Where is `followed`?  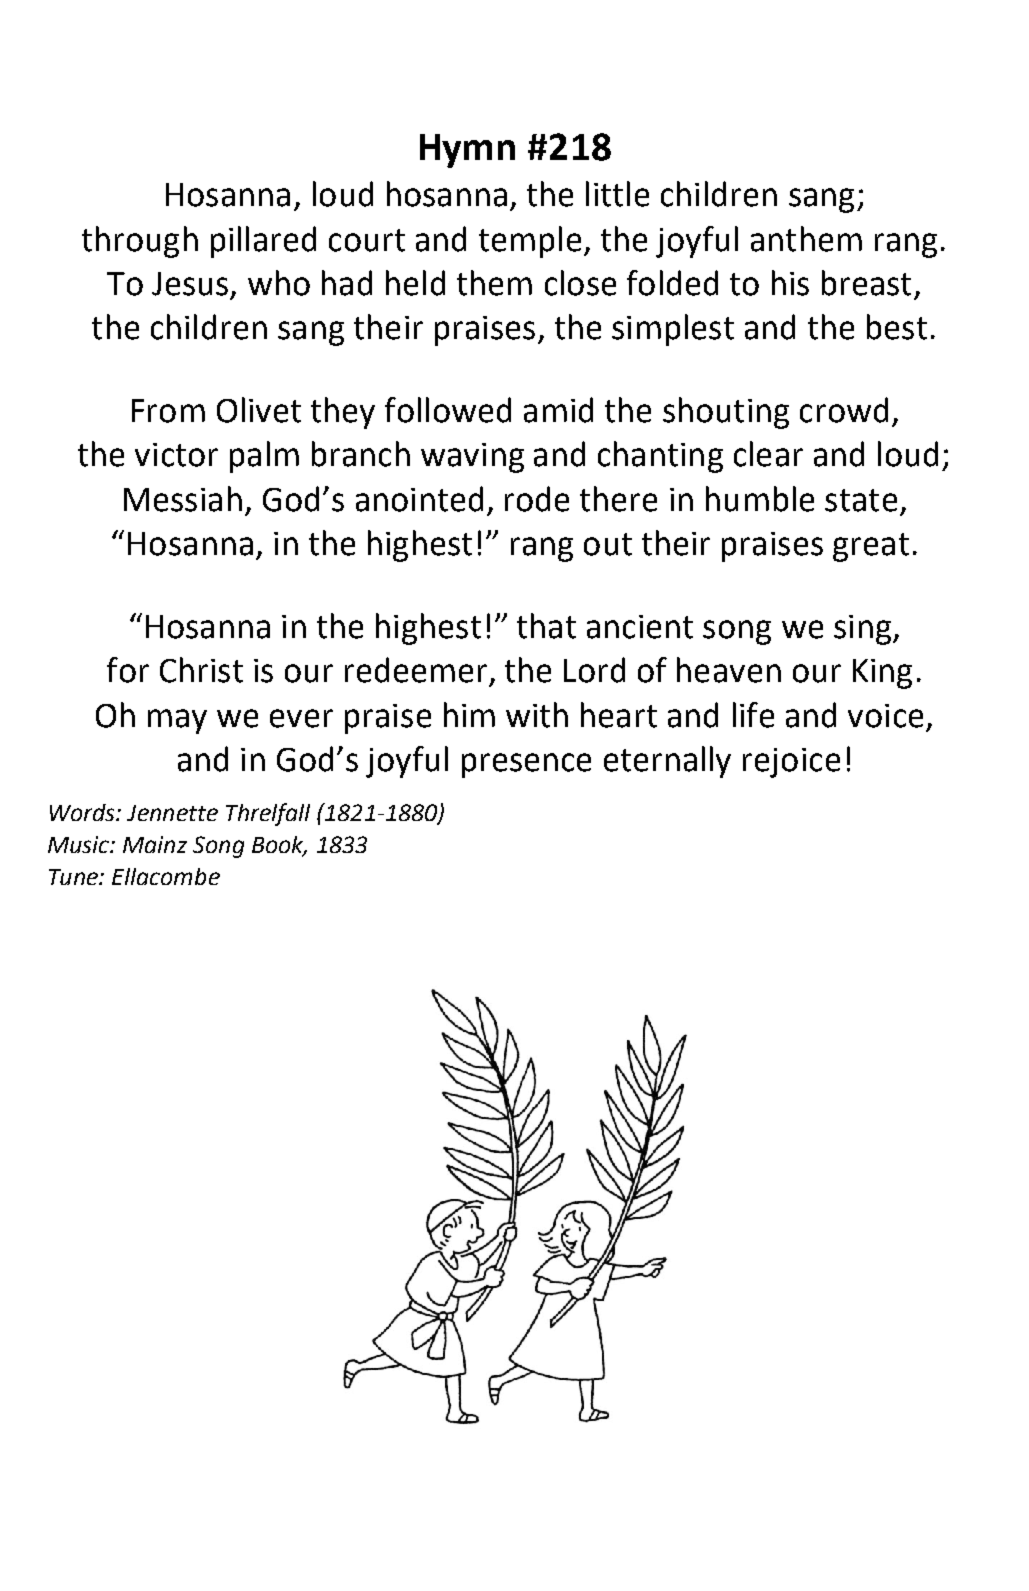 followed is located at coordinates (448, 410).
